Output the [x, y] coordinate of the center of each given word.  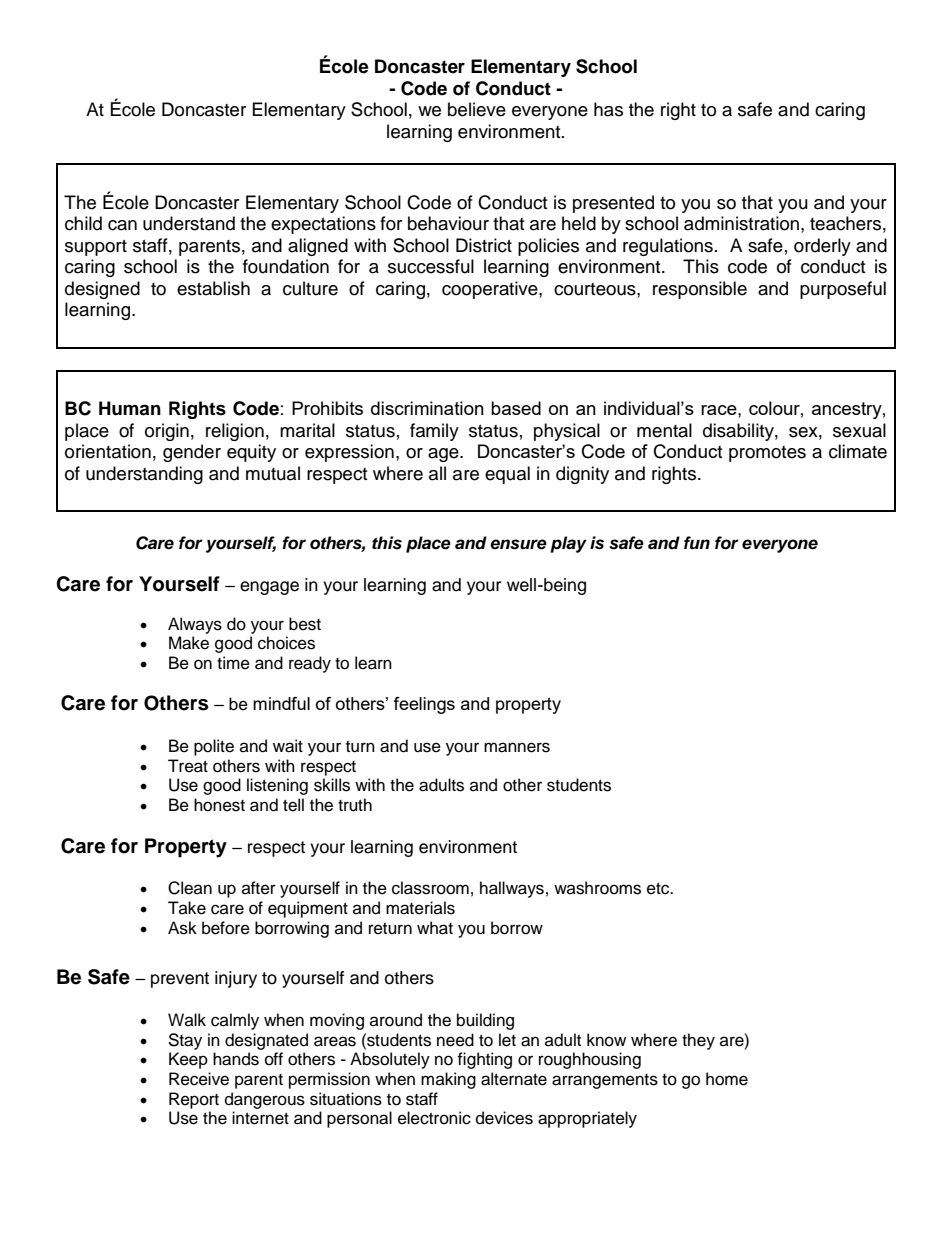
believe [477, 109]
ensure [518, 544]
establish [213, 288]
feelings [424, 705]
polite [214, 747]
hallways [512, 889]
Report [194, 1100]
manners [517, 747]
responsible [700, 290]
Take [187, 908]
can [122, 225]
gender [192, 453]
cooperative [491, 290]
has [608, 109]
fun [697, 543]
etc [659, 889]
